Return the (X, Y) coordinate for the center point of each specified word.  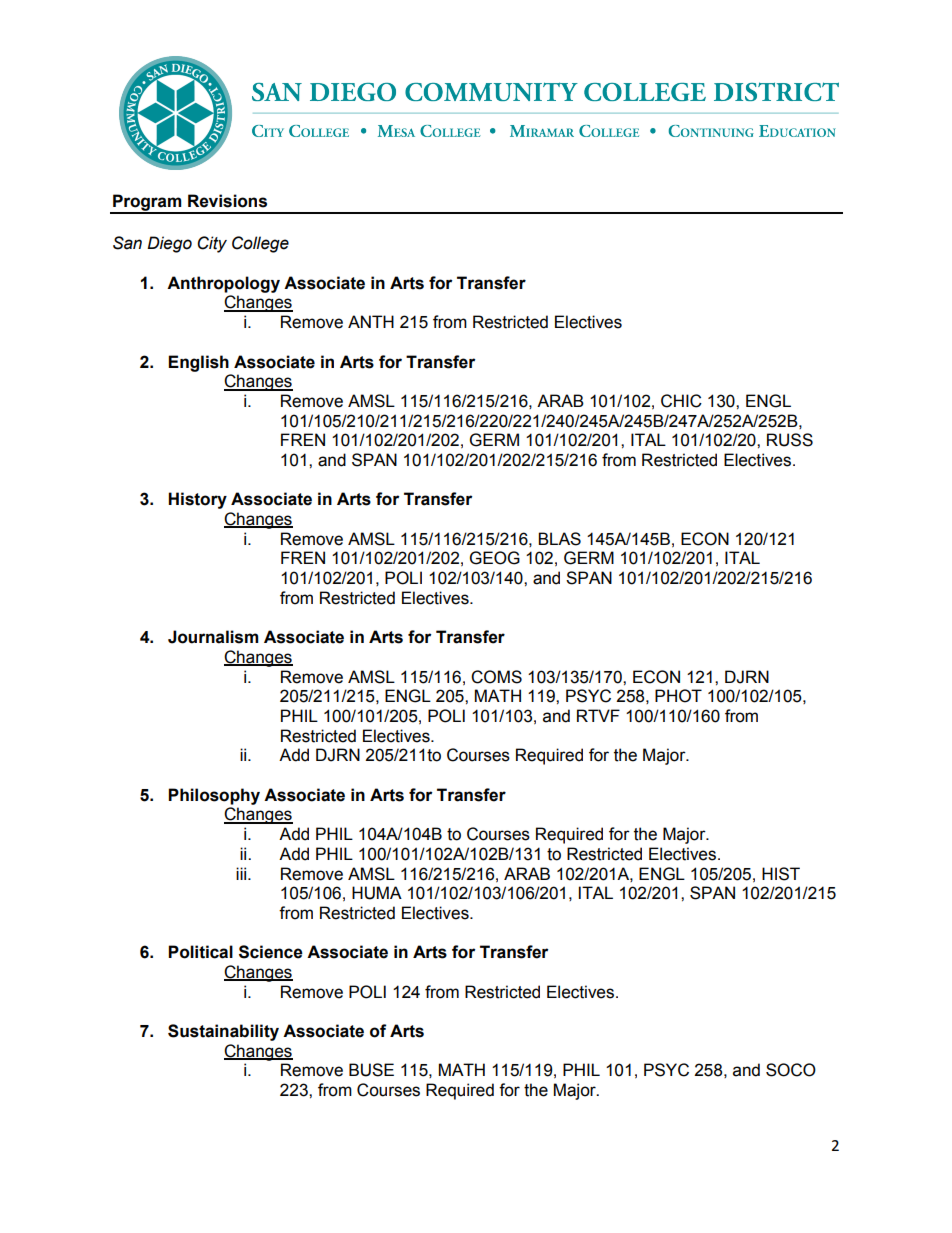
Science (271, 952)
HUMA (377, 893)
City (212, 244)
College (260, 244)
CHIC (681, 401)
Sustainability (223, 1032)
